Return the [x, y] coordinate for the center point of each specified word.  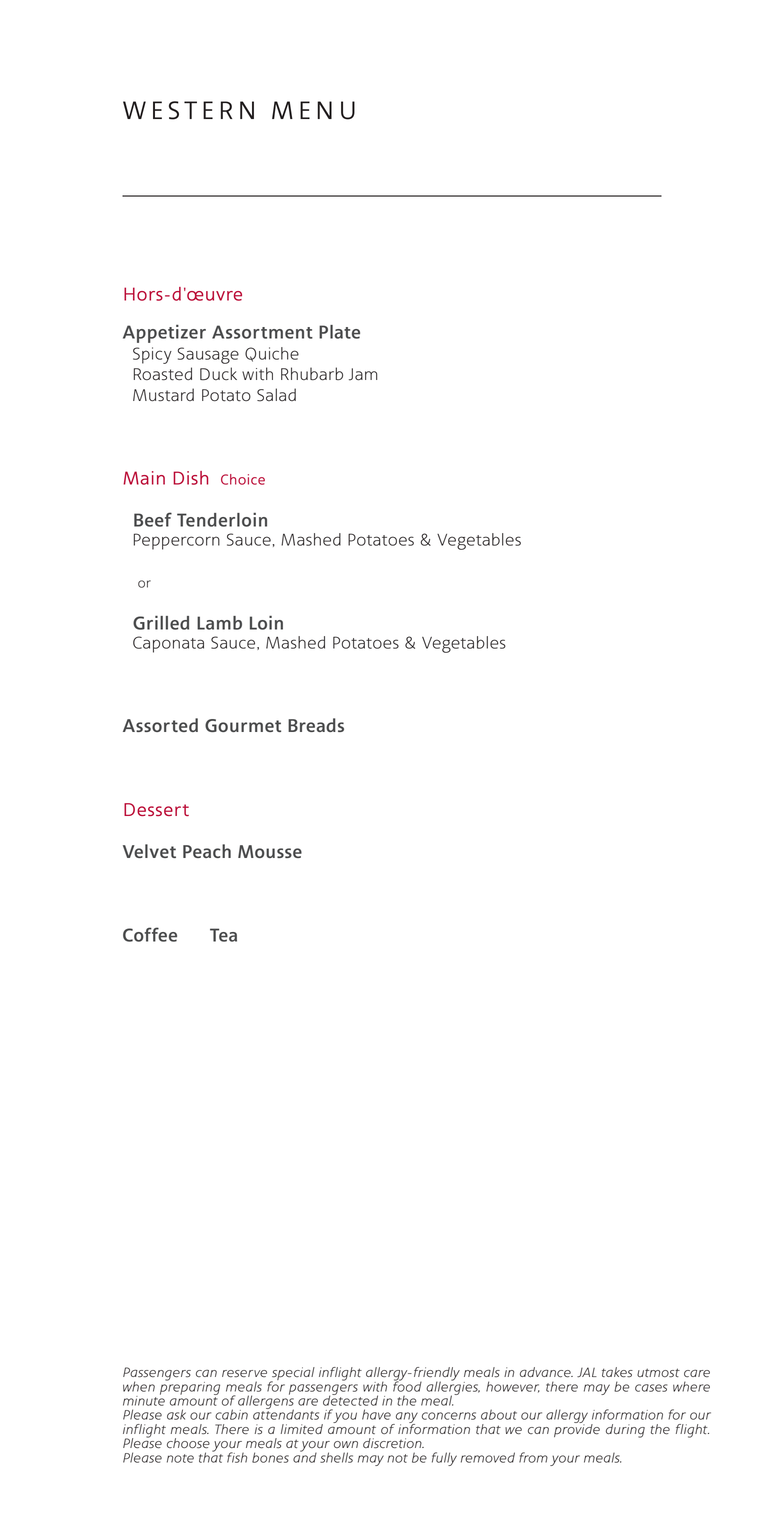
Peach [207, 851]
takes [617, 1372]
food [407, 1385]
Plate [339, 332]
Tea [223, 935]
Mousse [270, 851]
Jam [363, 374]
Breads [316, 725]
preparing [190, 1387]
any [406, 1419]
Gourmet [243, 725]
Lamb [219, 623]
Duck [218, 374]
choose [188, 1443]
